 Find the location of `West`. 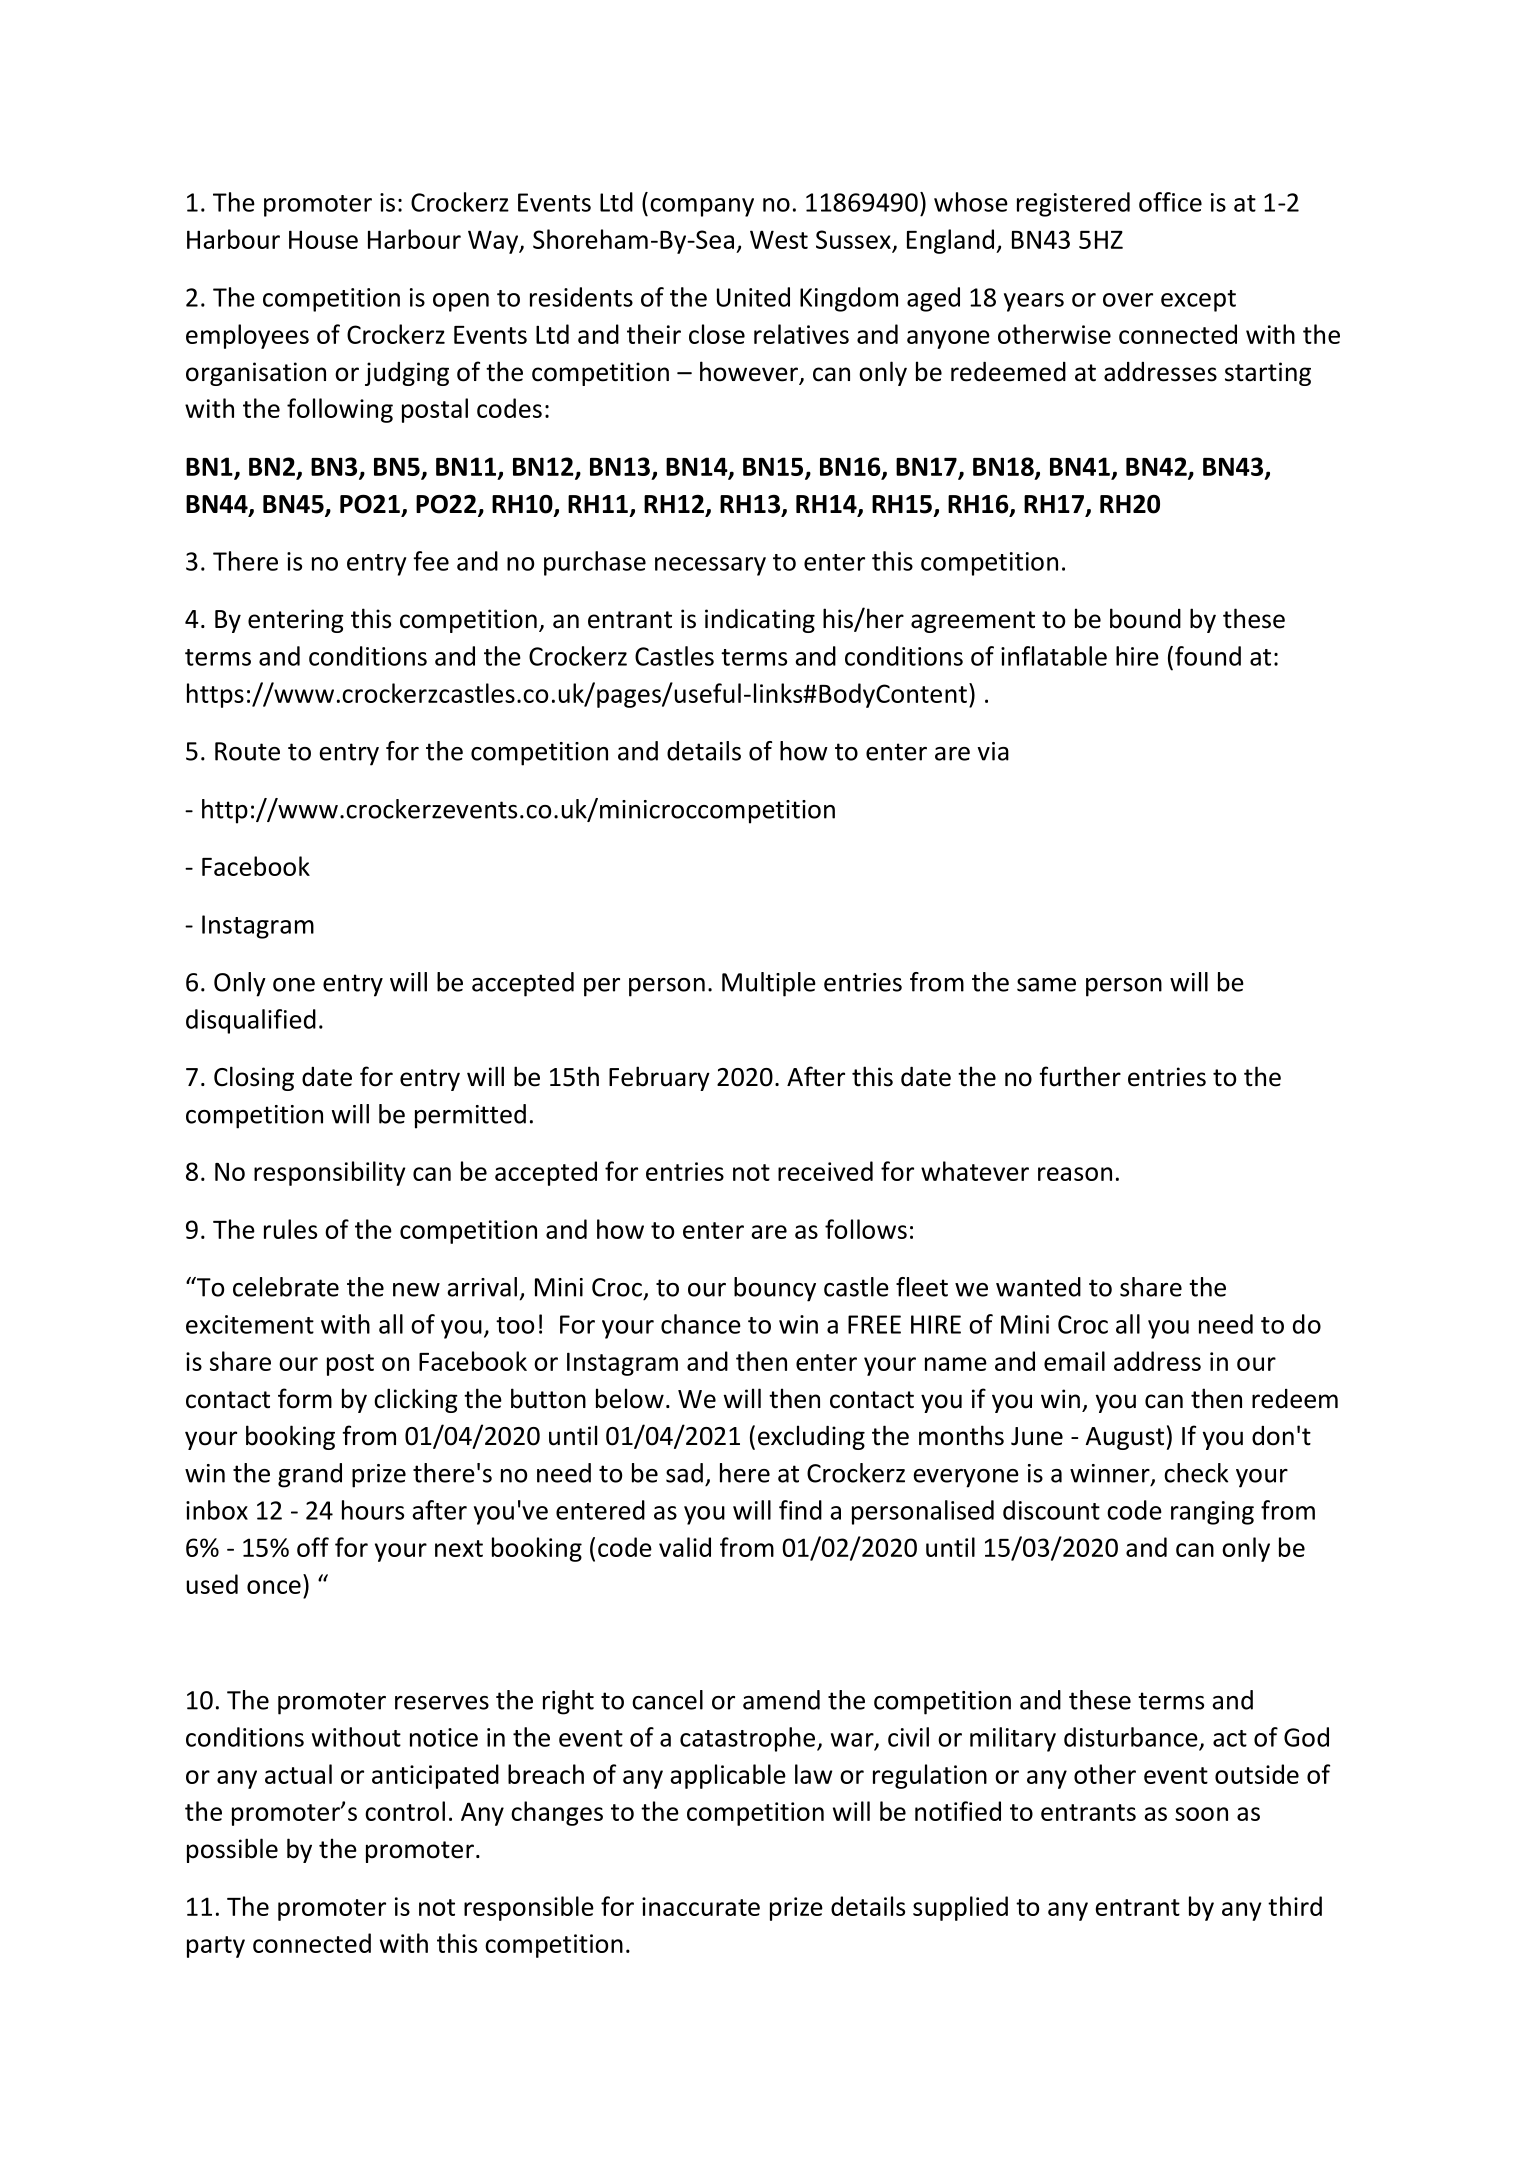

West is located at coordinates (779, 239).
